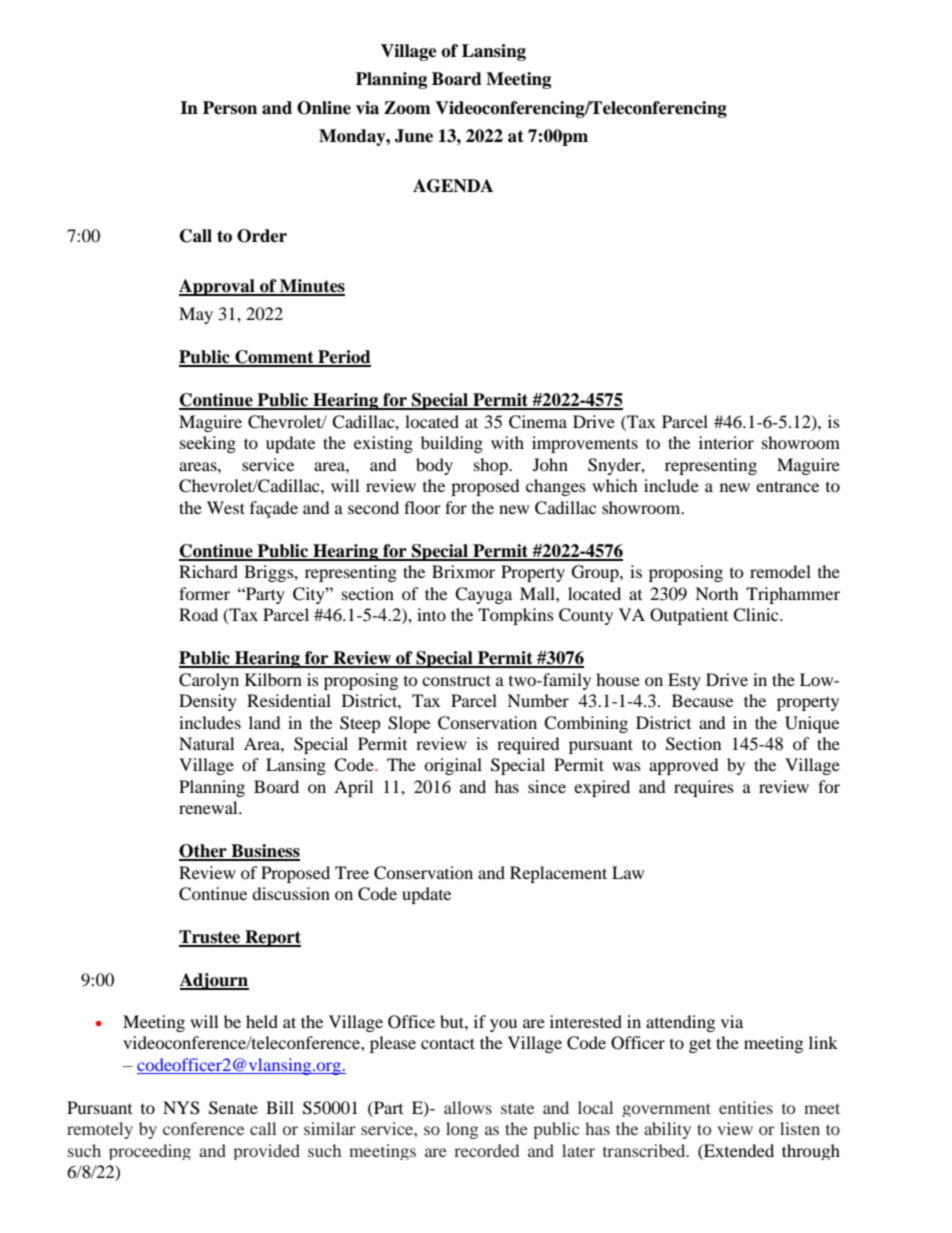  I want to click on entities, so click(746, 1107).
